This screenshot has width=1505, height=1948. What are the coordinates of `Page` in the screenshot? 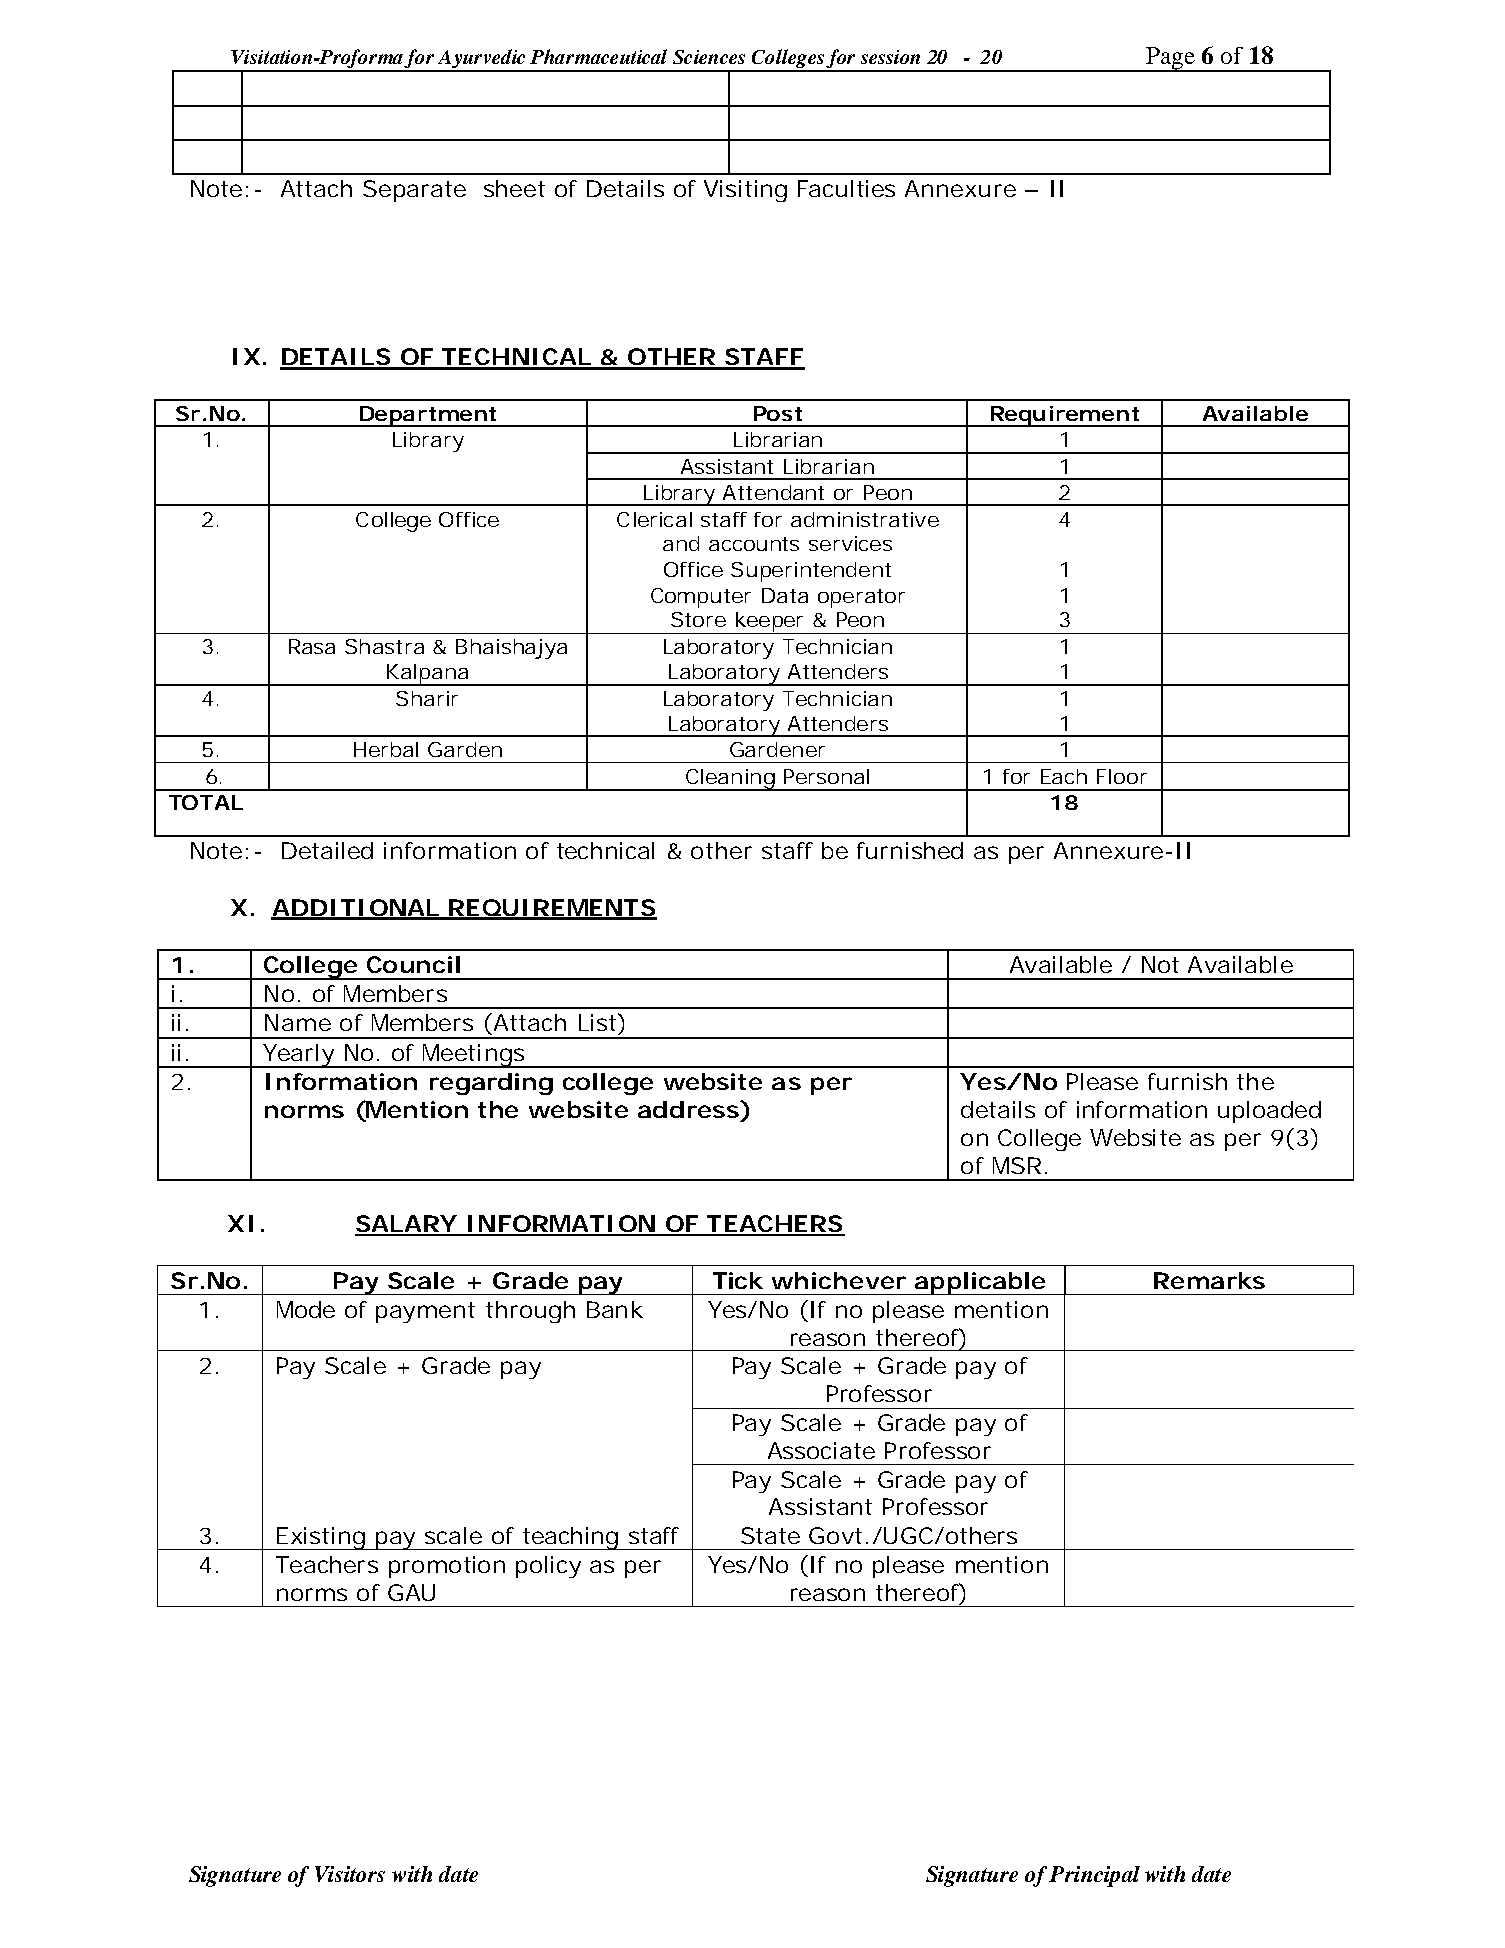 It's located at (1170, 59).
